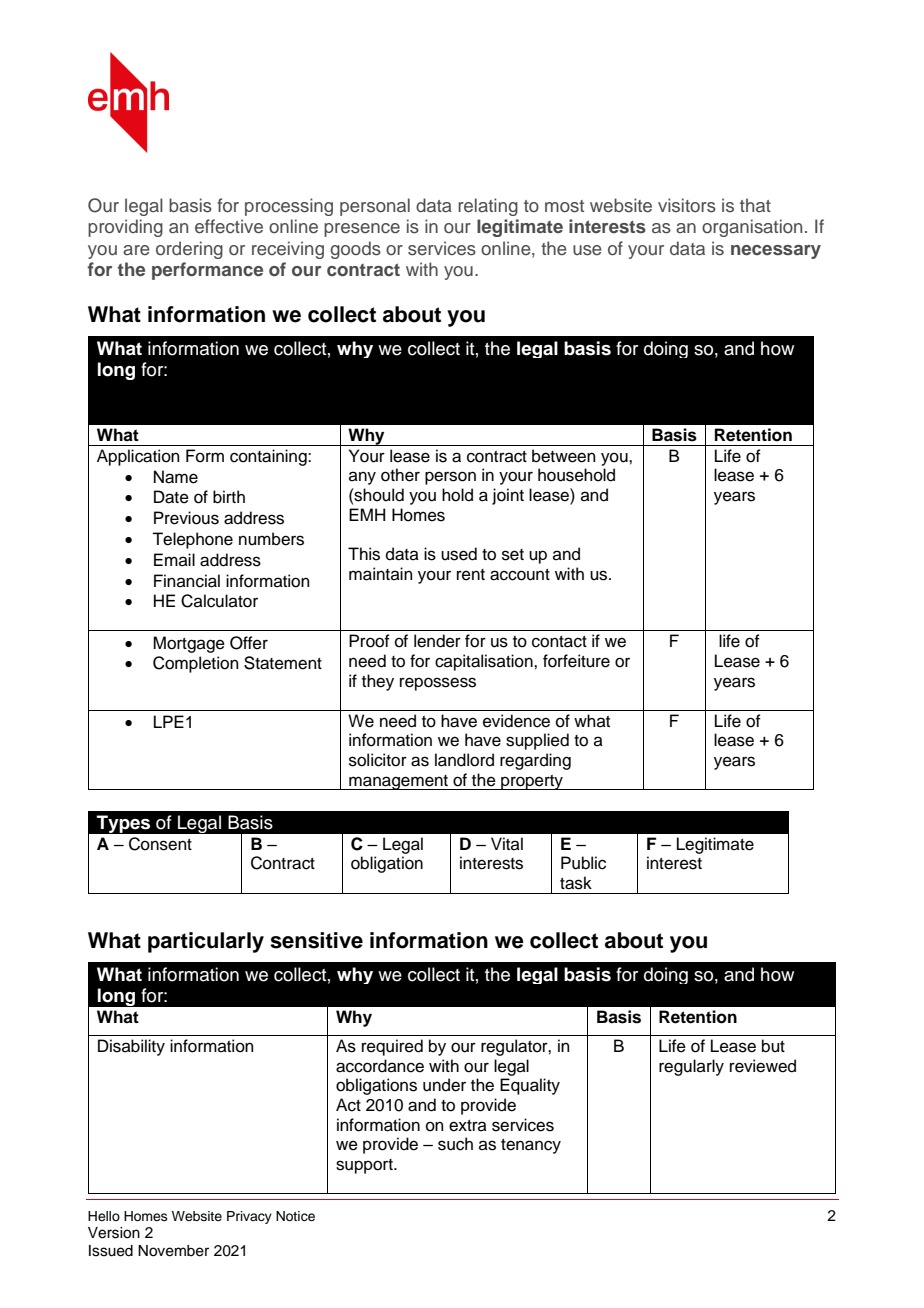  What do you see at coordinates (189, 250) in the screenshot?
I see `ordering` at bounding box center [189, 250].
